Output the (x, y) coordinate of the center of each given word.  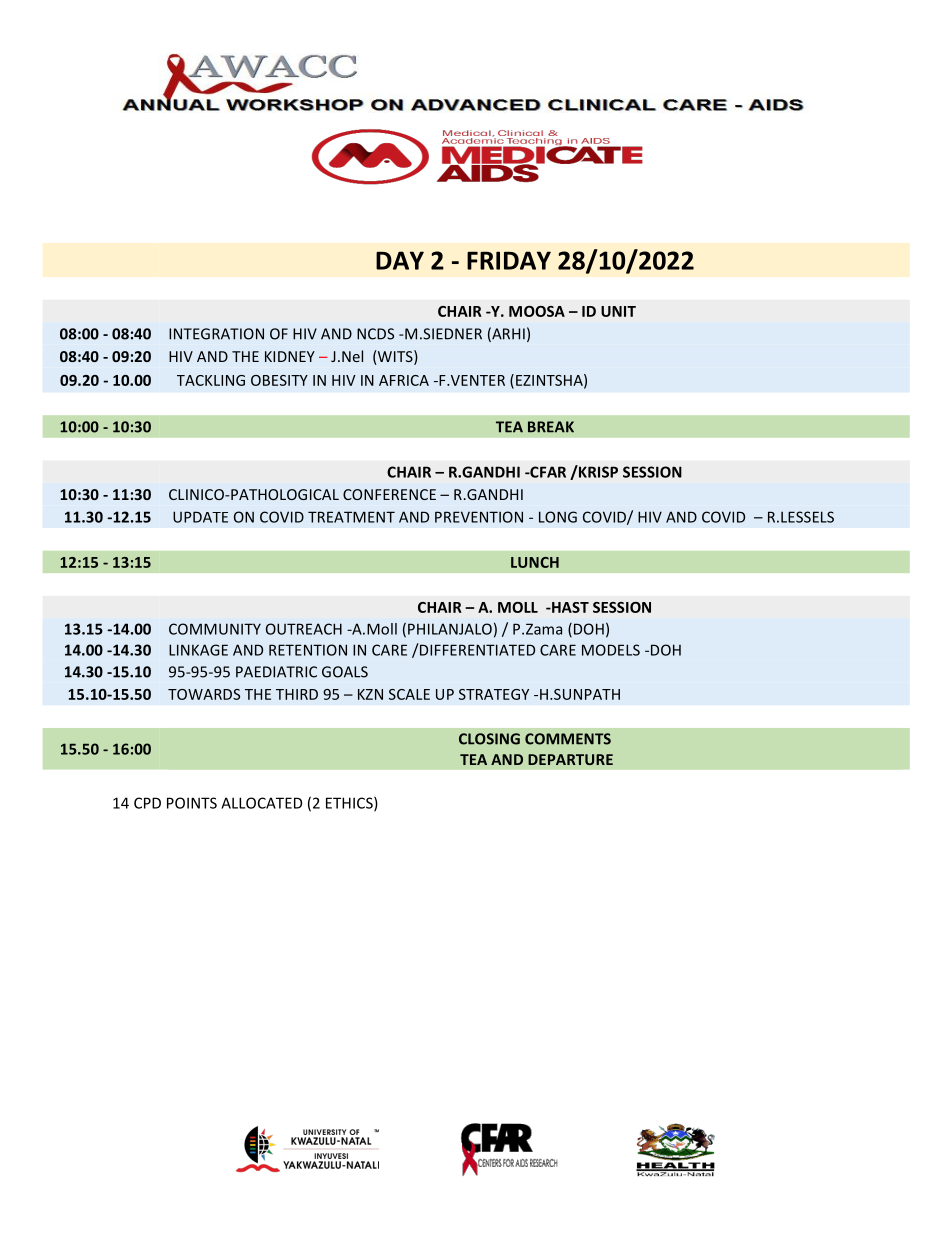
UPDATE (200, 517)
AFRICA (404, 380)
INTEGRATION (216, 334)
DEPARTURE (570, 759)
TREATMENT (351, 517)
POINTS (192, 803)
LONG (558, 517)
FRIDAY (509, 260)
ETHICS (350, 804)
